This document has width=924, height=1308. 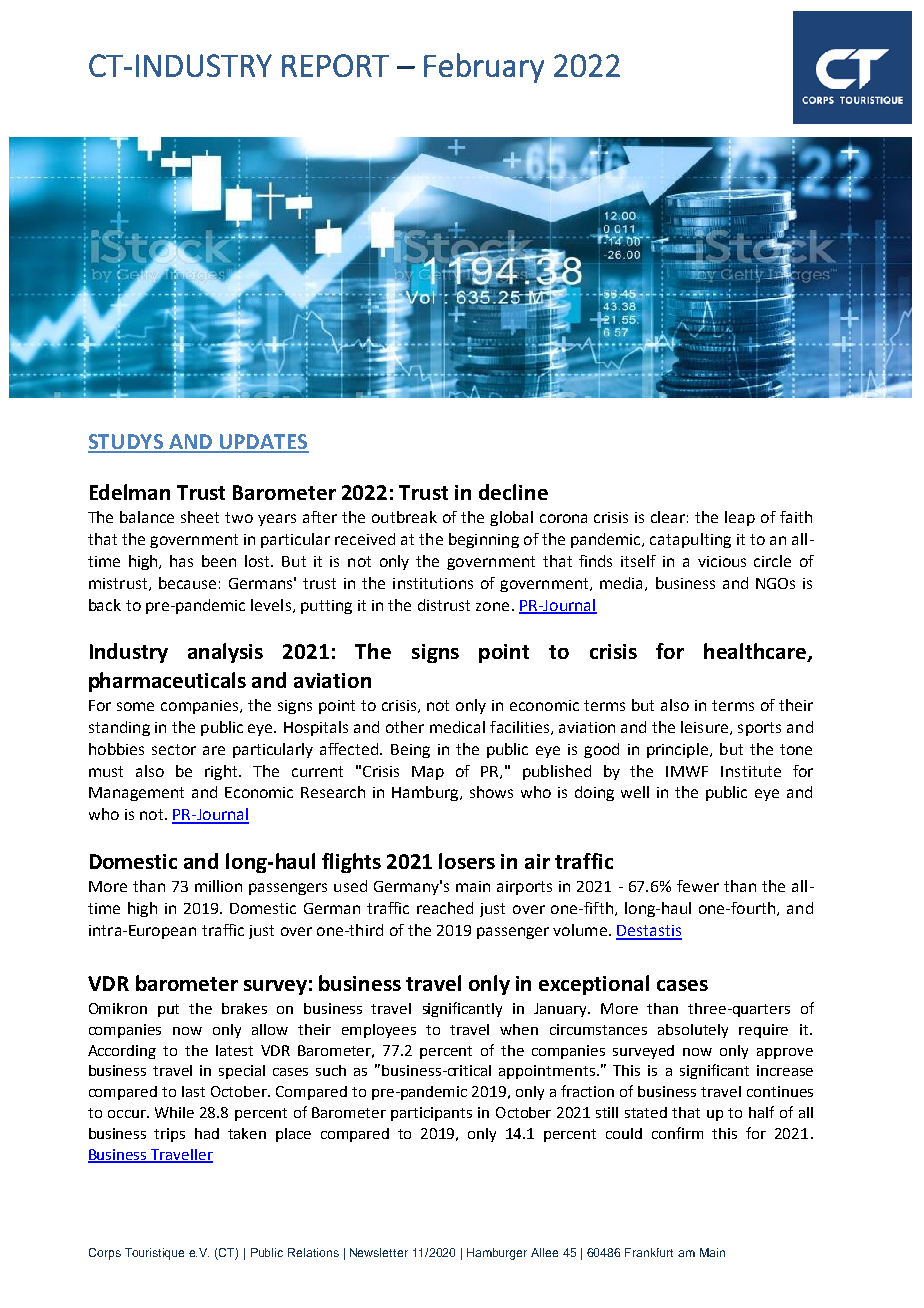 I want to click on Corps, so click(x=105, y=1254).
